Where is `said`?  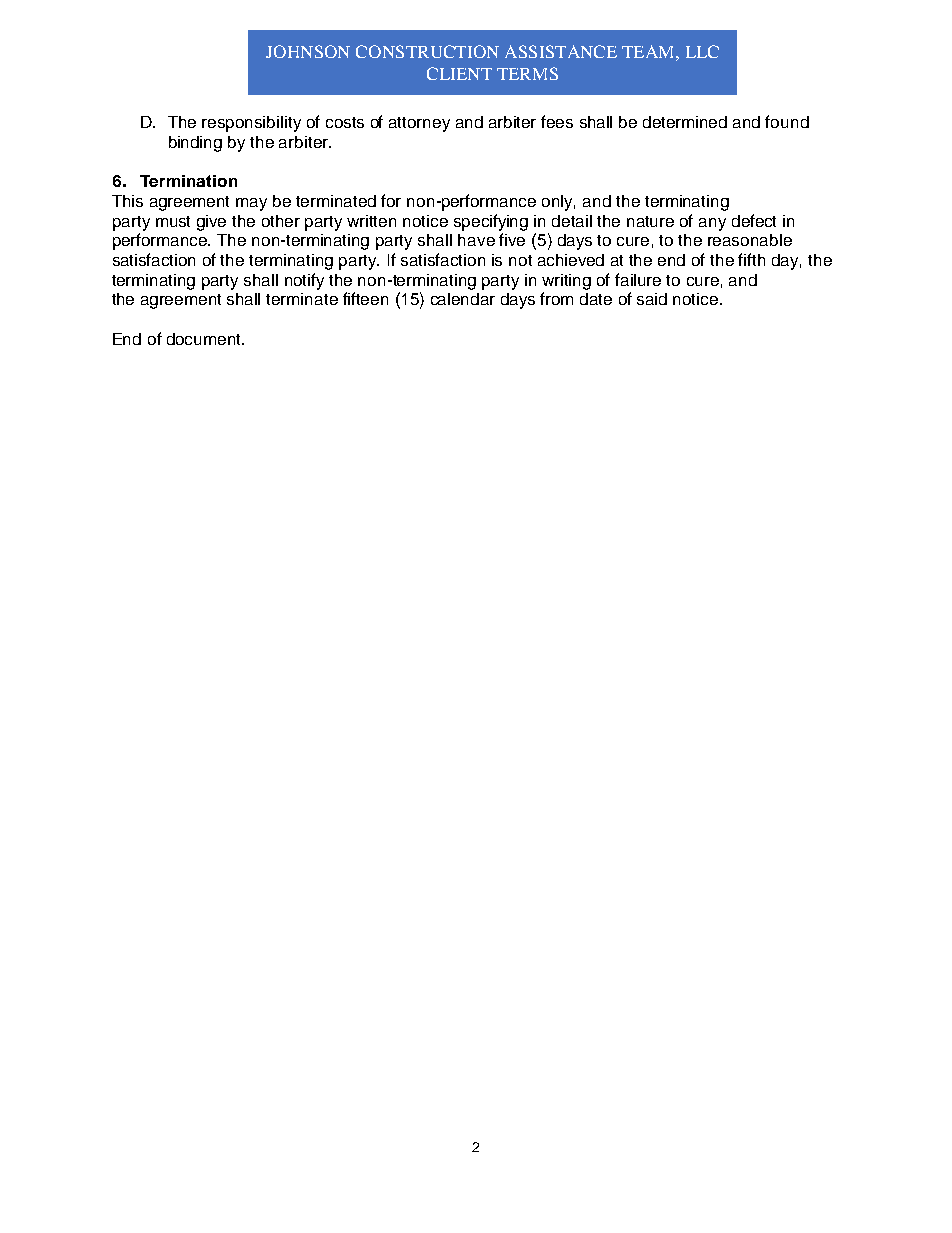 said is located at coordinates (652, 299).
